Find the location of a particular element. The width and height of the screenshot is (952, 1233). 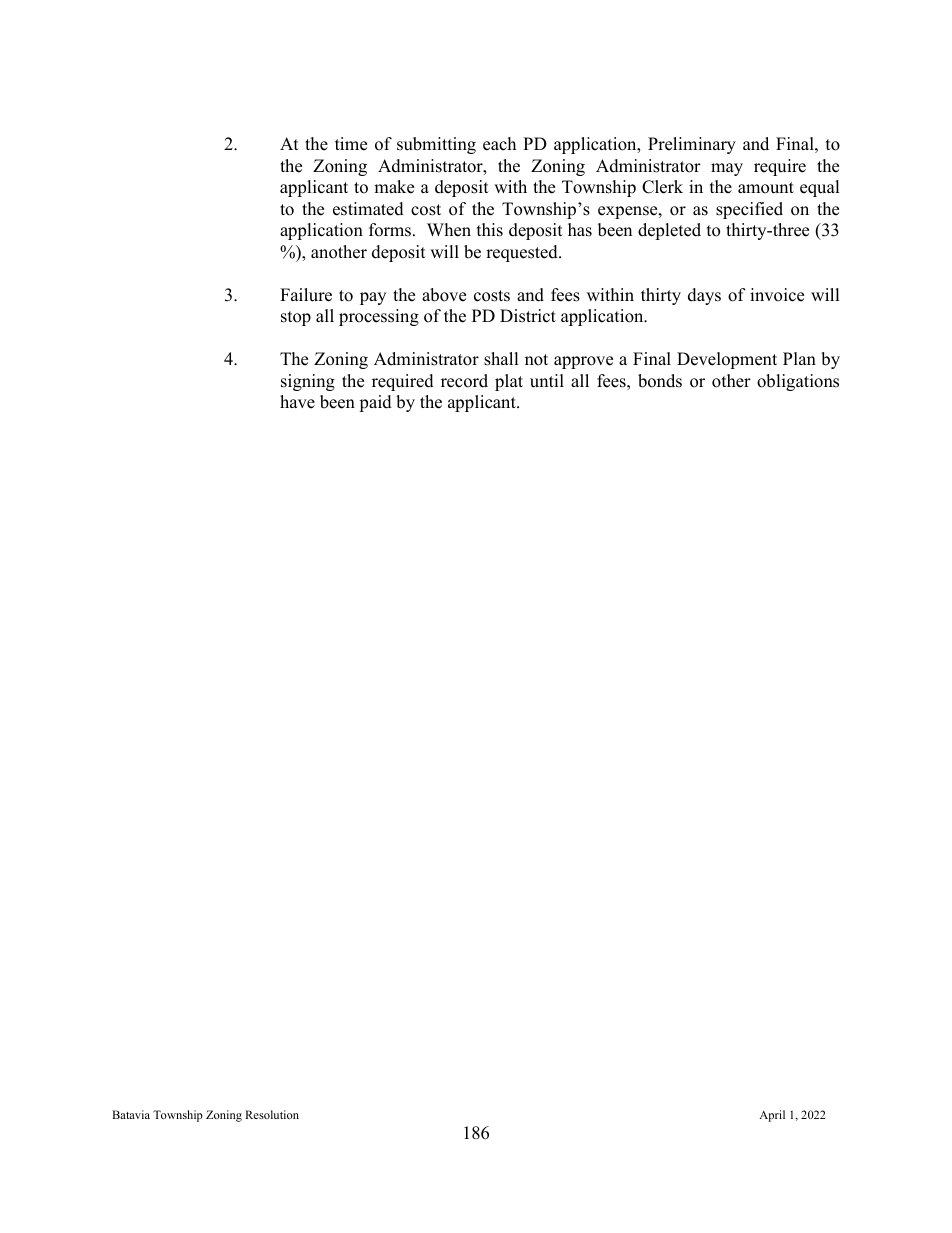

April is located at coordinates (772, 1116).
